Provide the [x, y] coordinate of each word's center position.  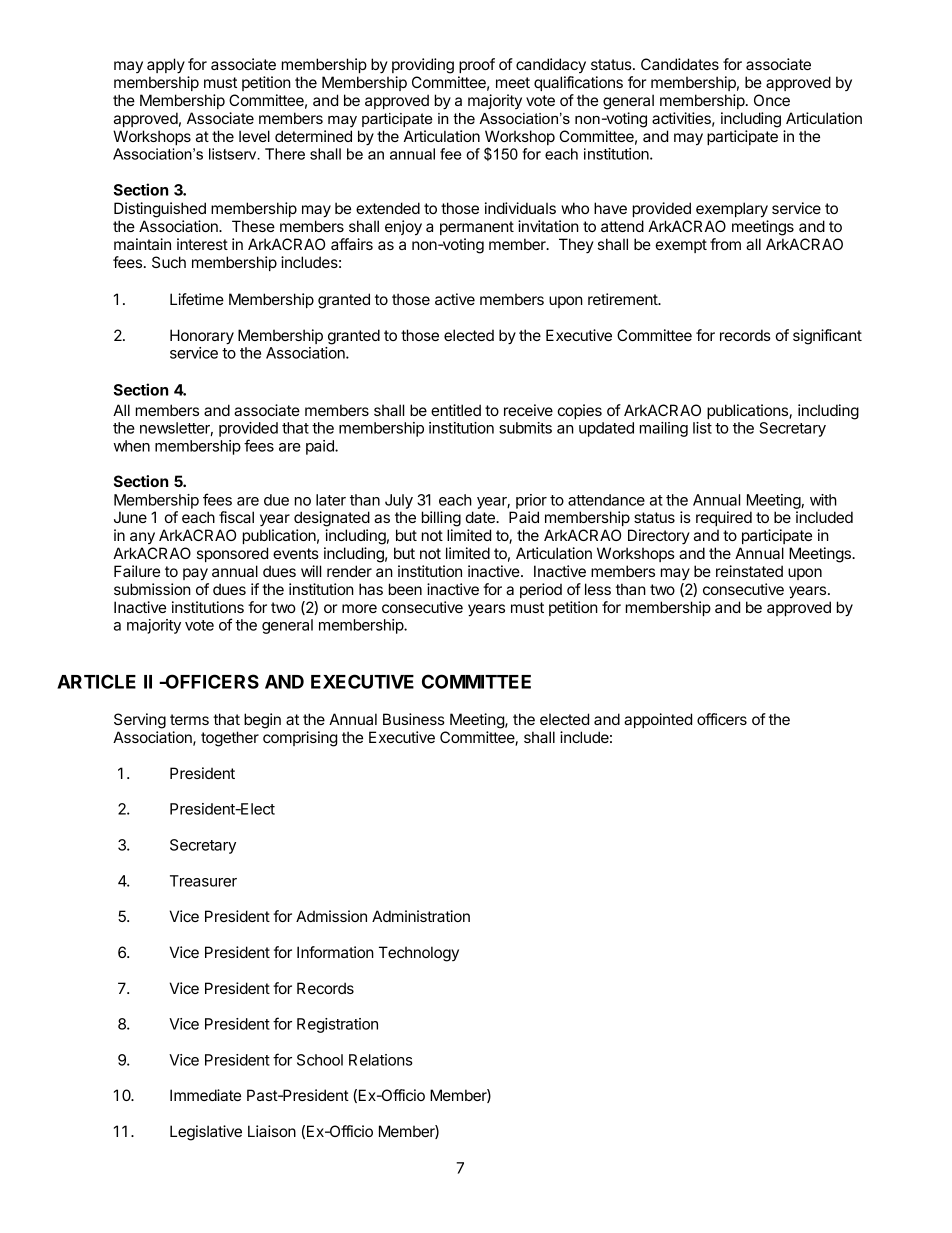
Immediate [205, 1095]
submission [152, 589]
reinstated [749, 571]
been [405, 589]
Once [772, 100]
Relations [380, 1060]
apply [166, 66]
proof [477, 65]
